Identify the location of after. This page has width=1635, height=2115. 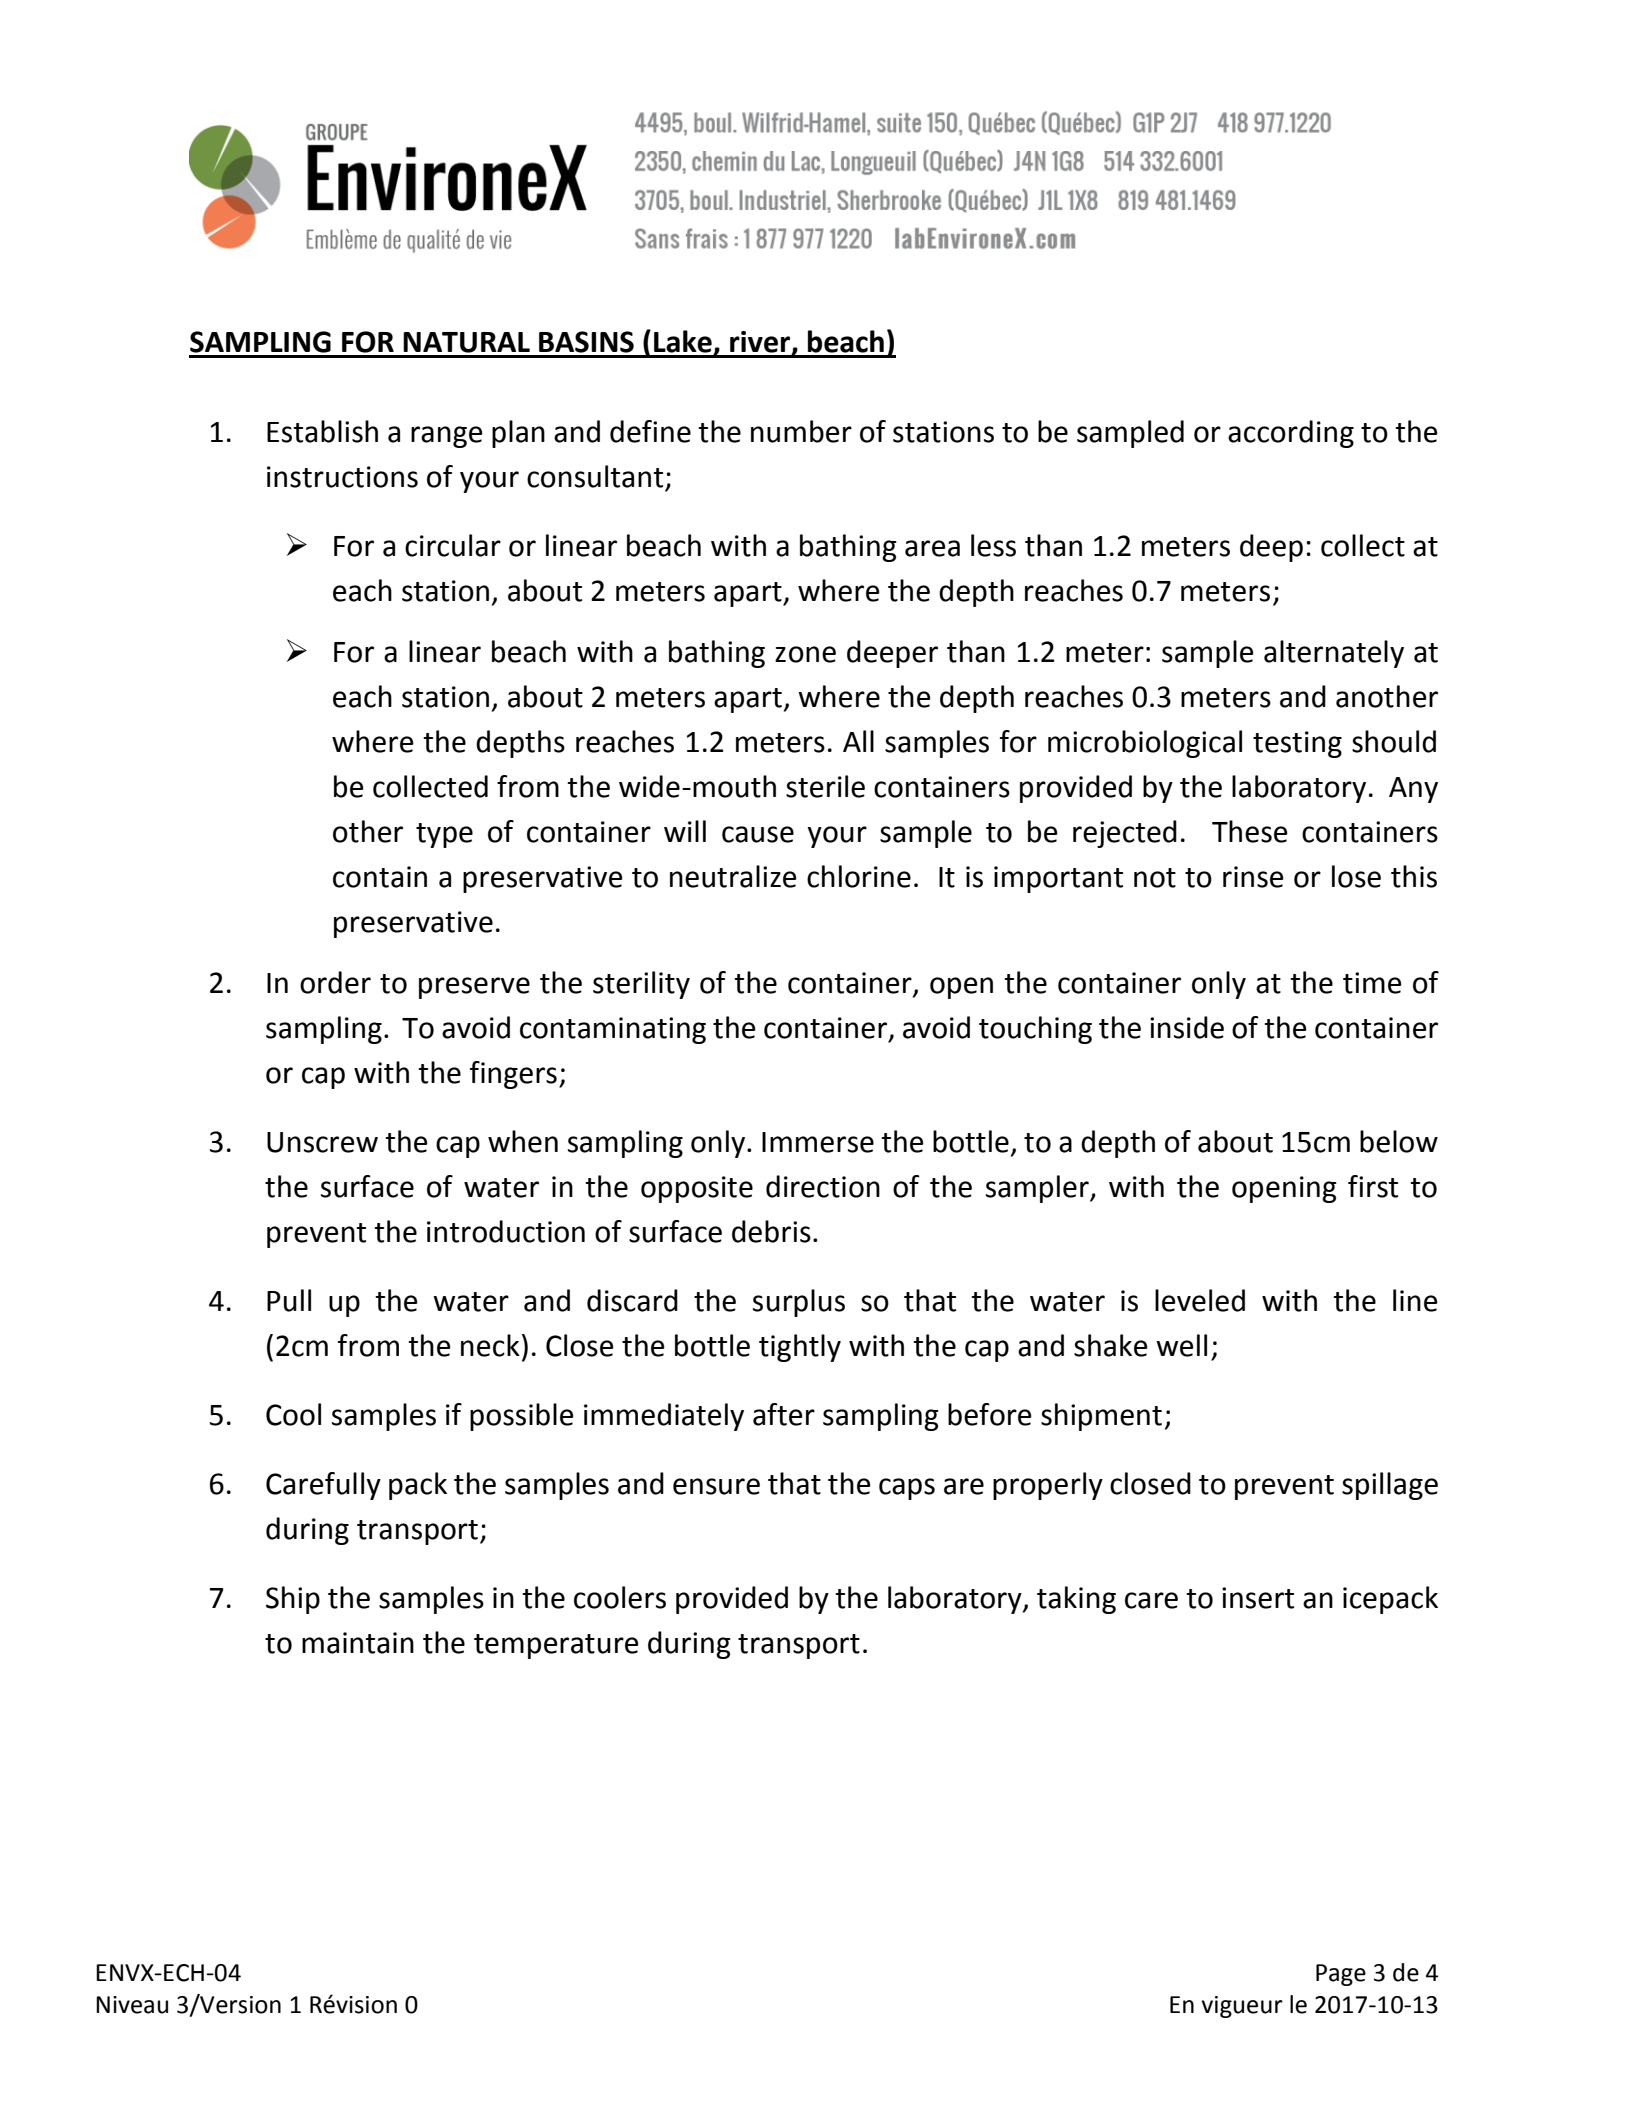
(784, 1414).
